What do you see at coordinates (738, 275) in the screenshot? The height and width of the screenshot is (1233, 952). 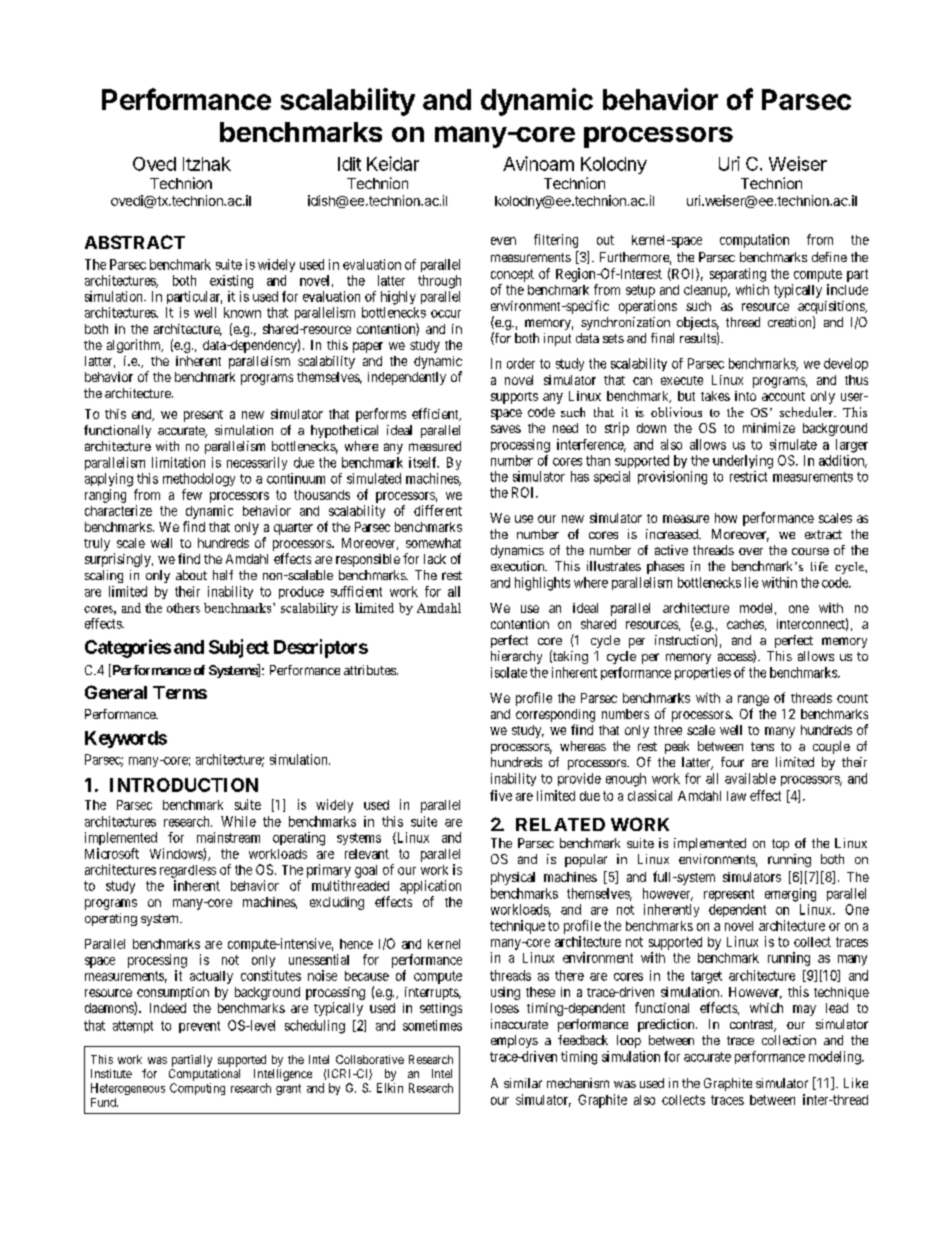 I see `separating` at bounding box center [738, 275].
